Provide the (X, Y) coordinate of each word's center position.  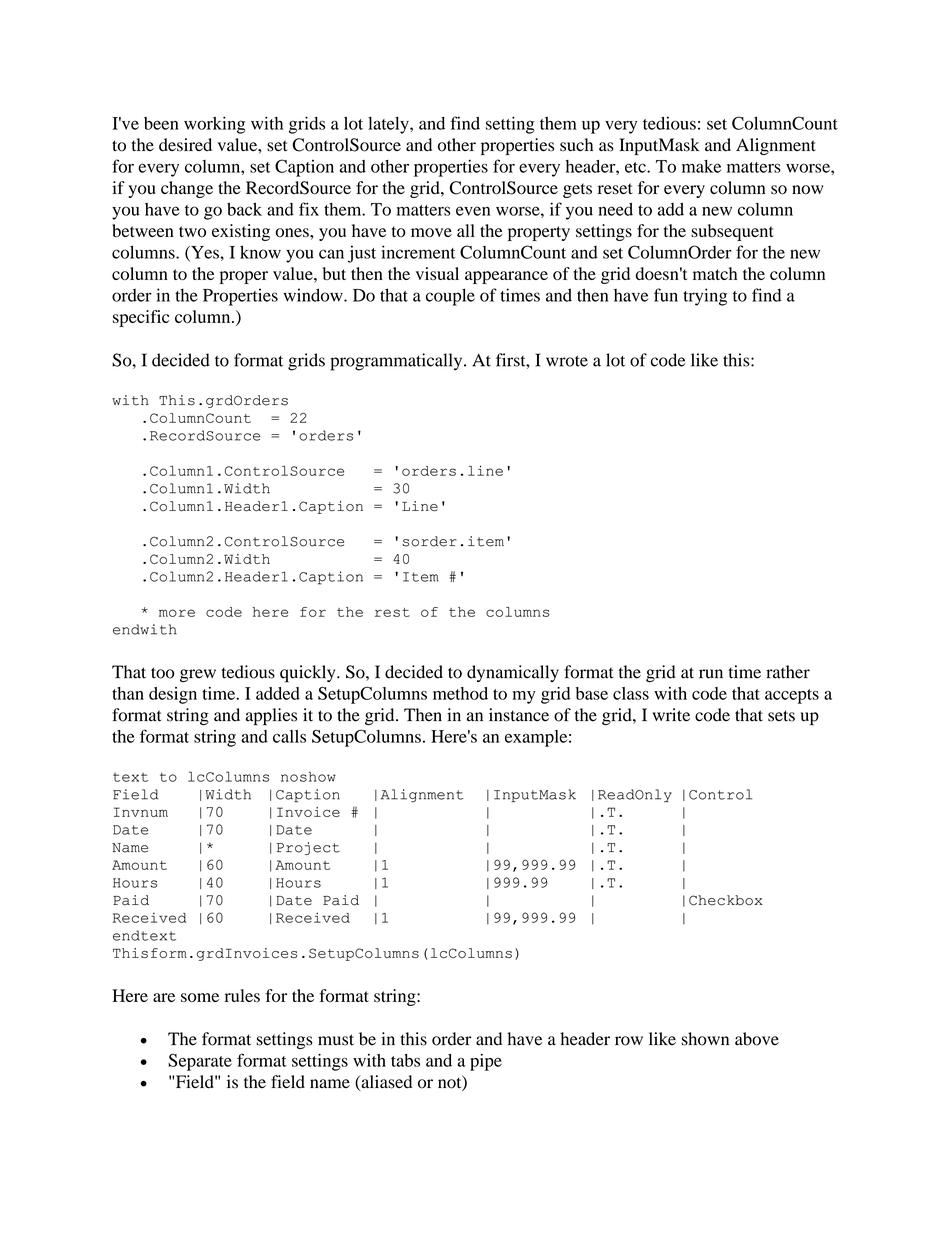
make (701, 166)
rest (392, 612)
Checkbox (726, 900)
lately (389, 125)
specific (141, 318)
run (711, 674)
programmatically (397, 362)
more (177, 613)
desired (185, 145)
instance (519, 715)
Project (308, 848)
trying (705, 297)
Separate (200, 1062)
